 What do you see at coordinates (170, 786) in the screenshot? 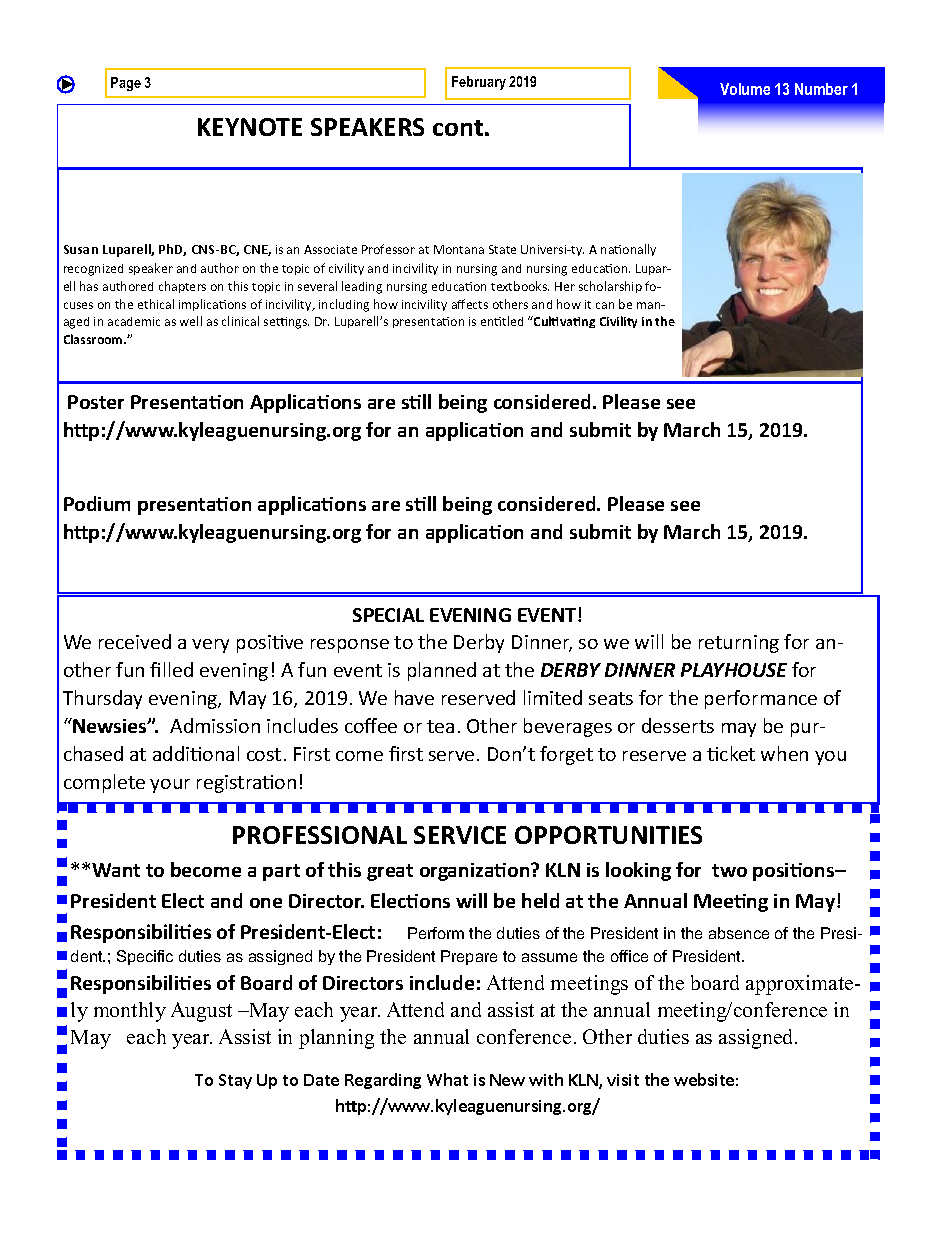
I see `your` at bounding box center [170, 786].
